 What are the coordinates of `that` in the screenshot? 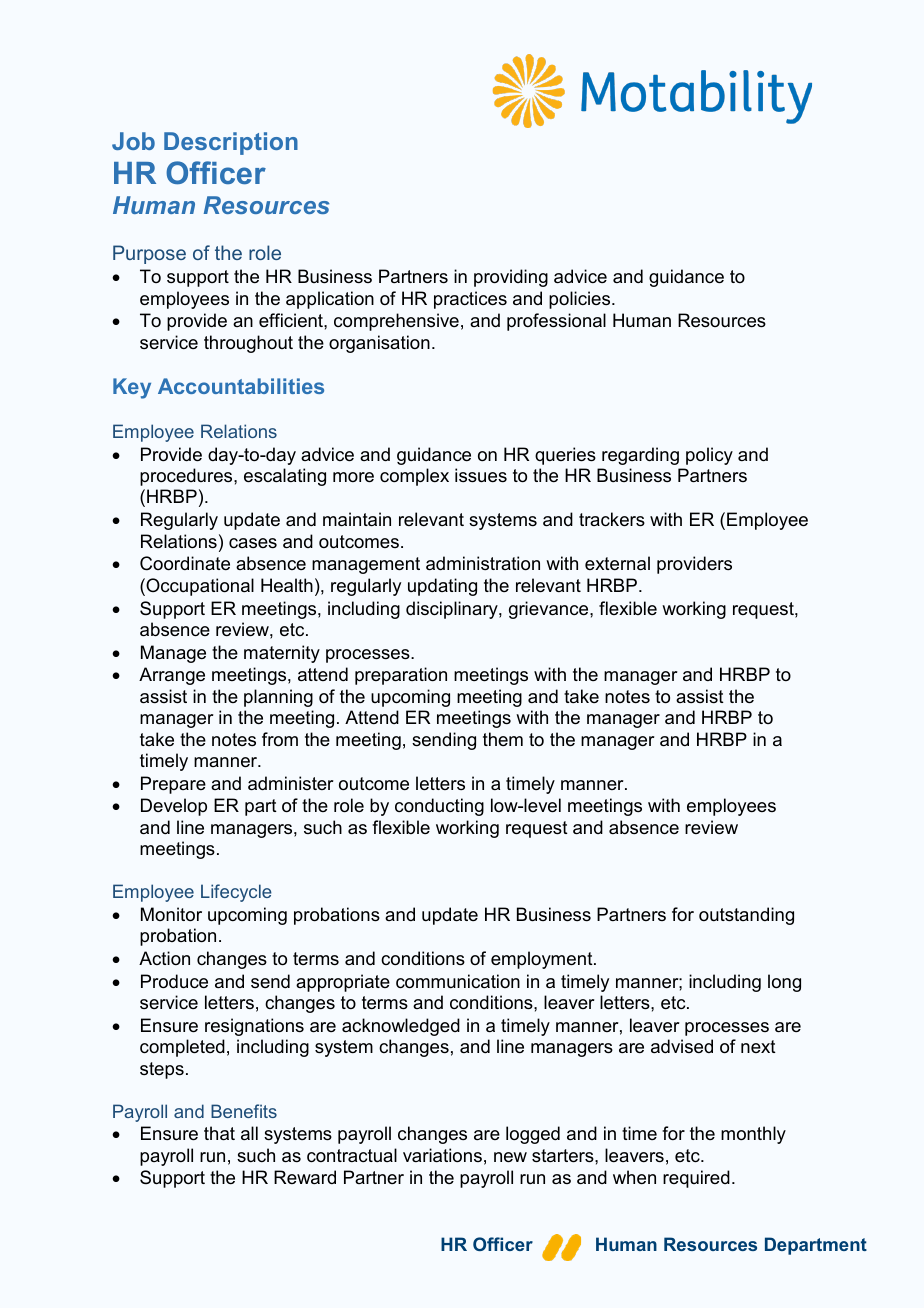 It's located at (219, 1133).
